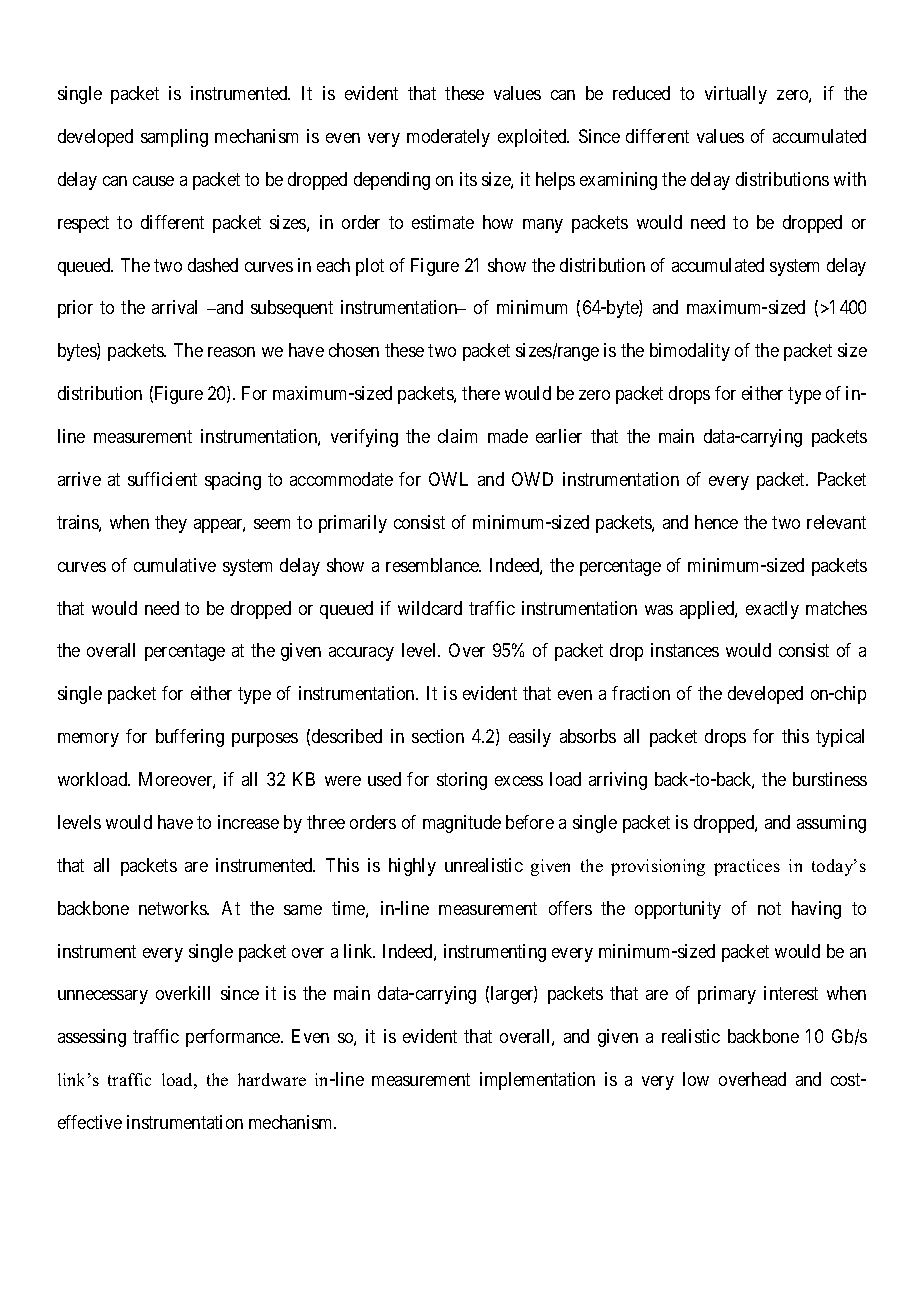  What do you see at coordinates (736, 95) in the screenshot?
I see `virtually` at bounding box center [736, 95].
